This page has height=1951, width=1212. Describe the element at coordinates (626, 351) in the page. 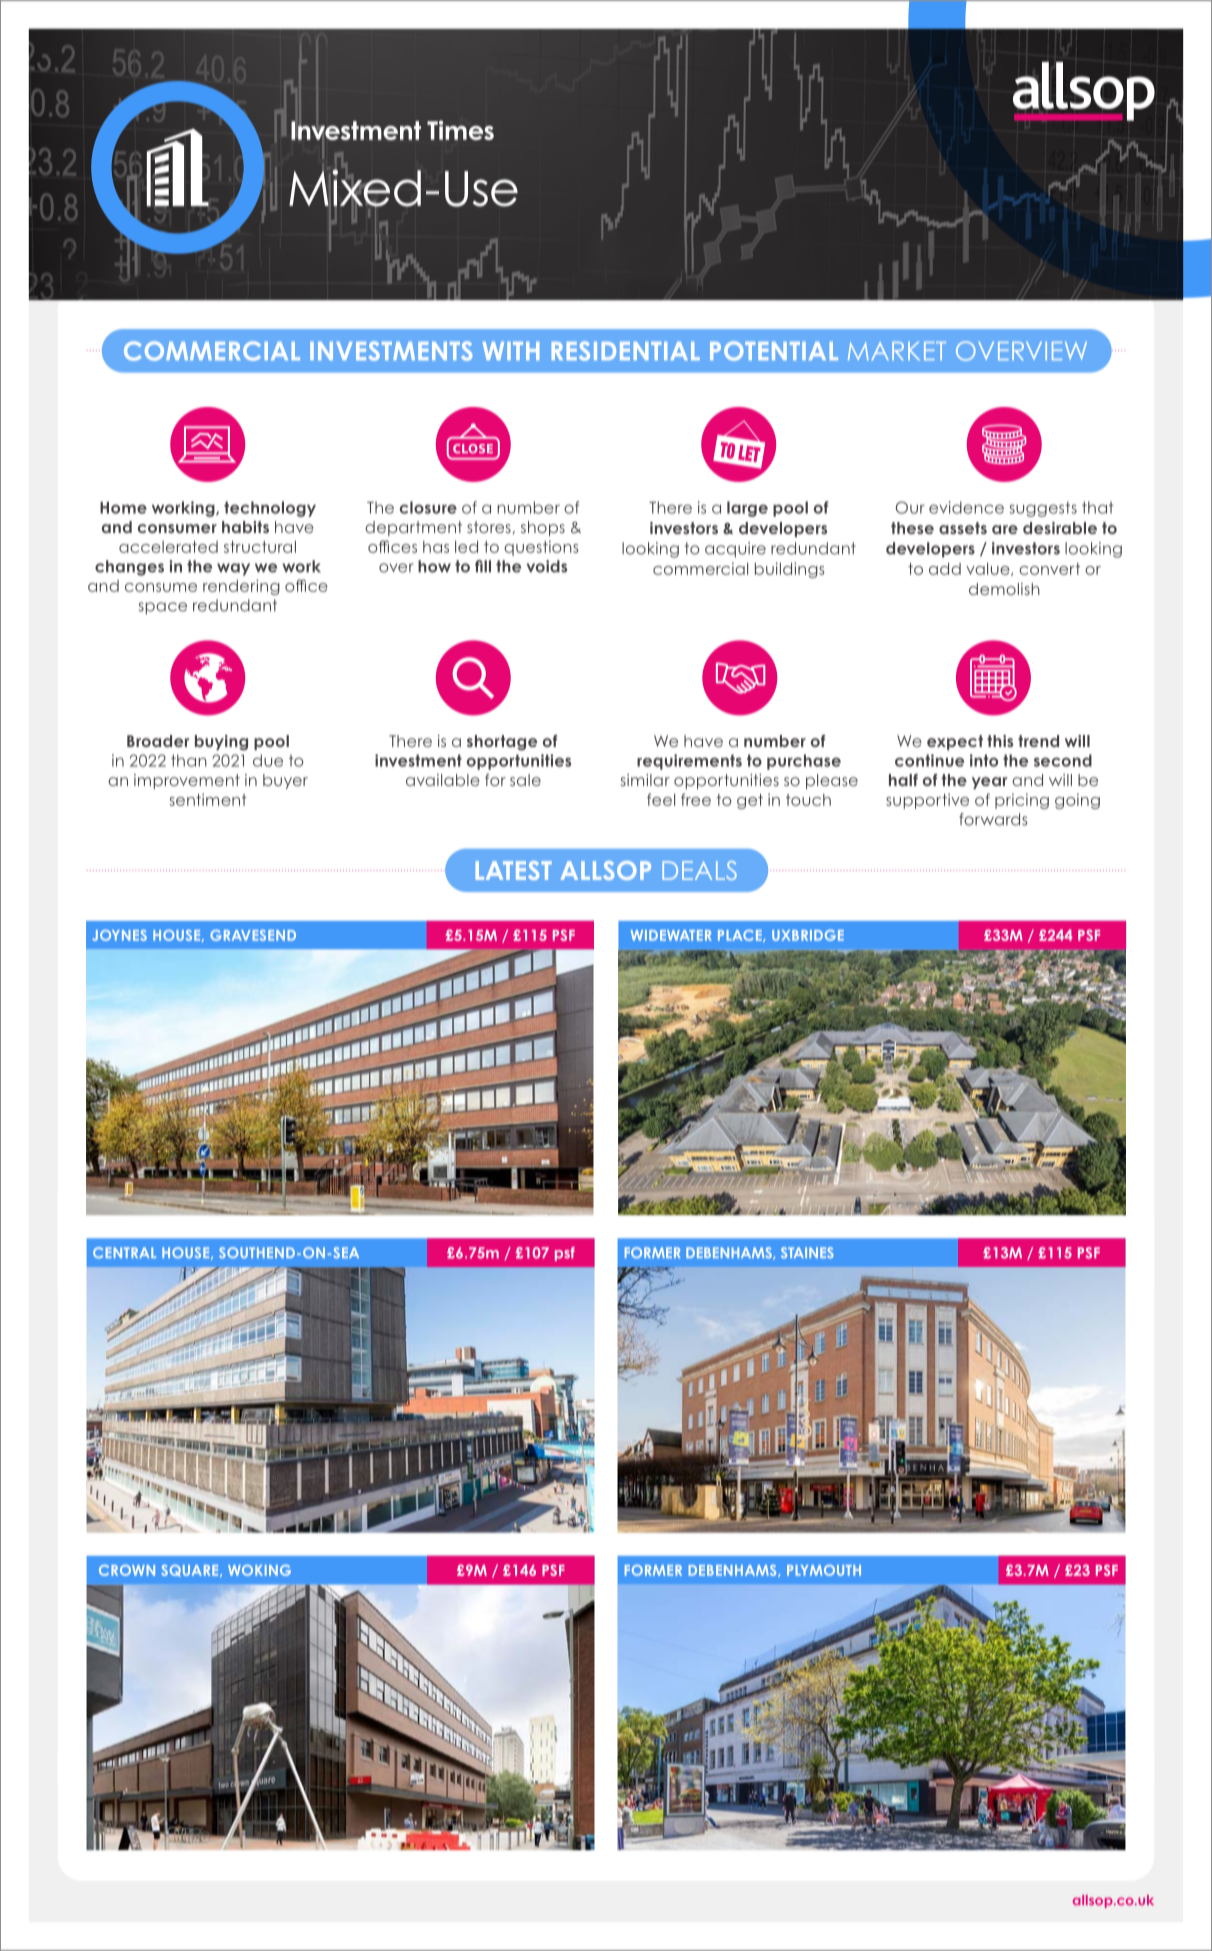

I see `RESIDENTIAL` at that location.
